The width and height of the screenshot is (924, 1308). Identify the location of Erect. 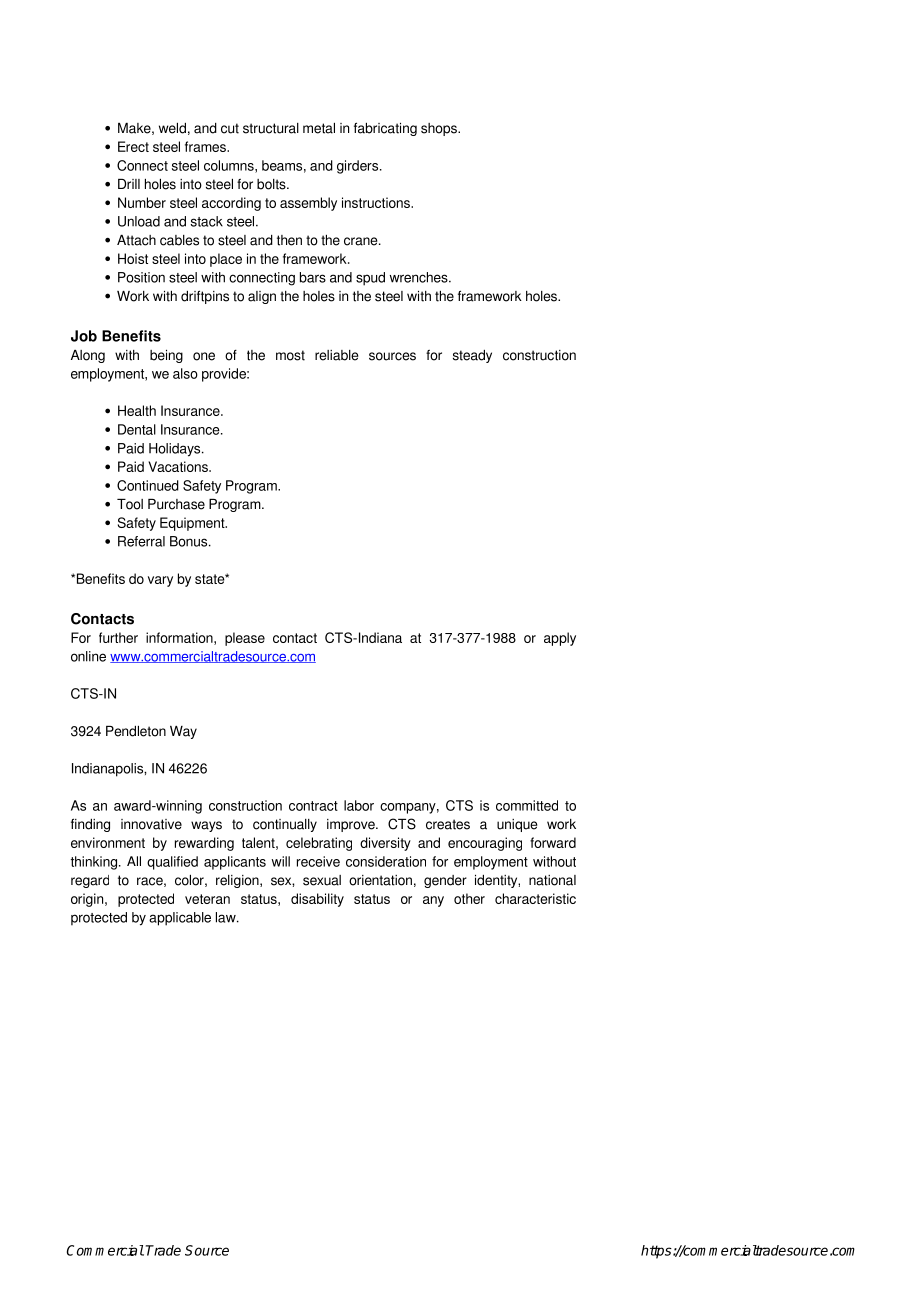
(133, 146).
